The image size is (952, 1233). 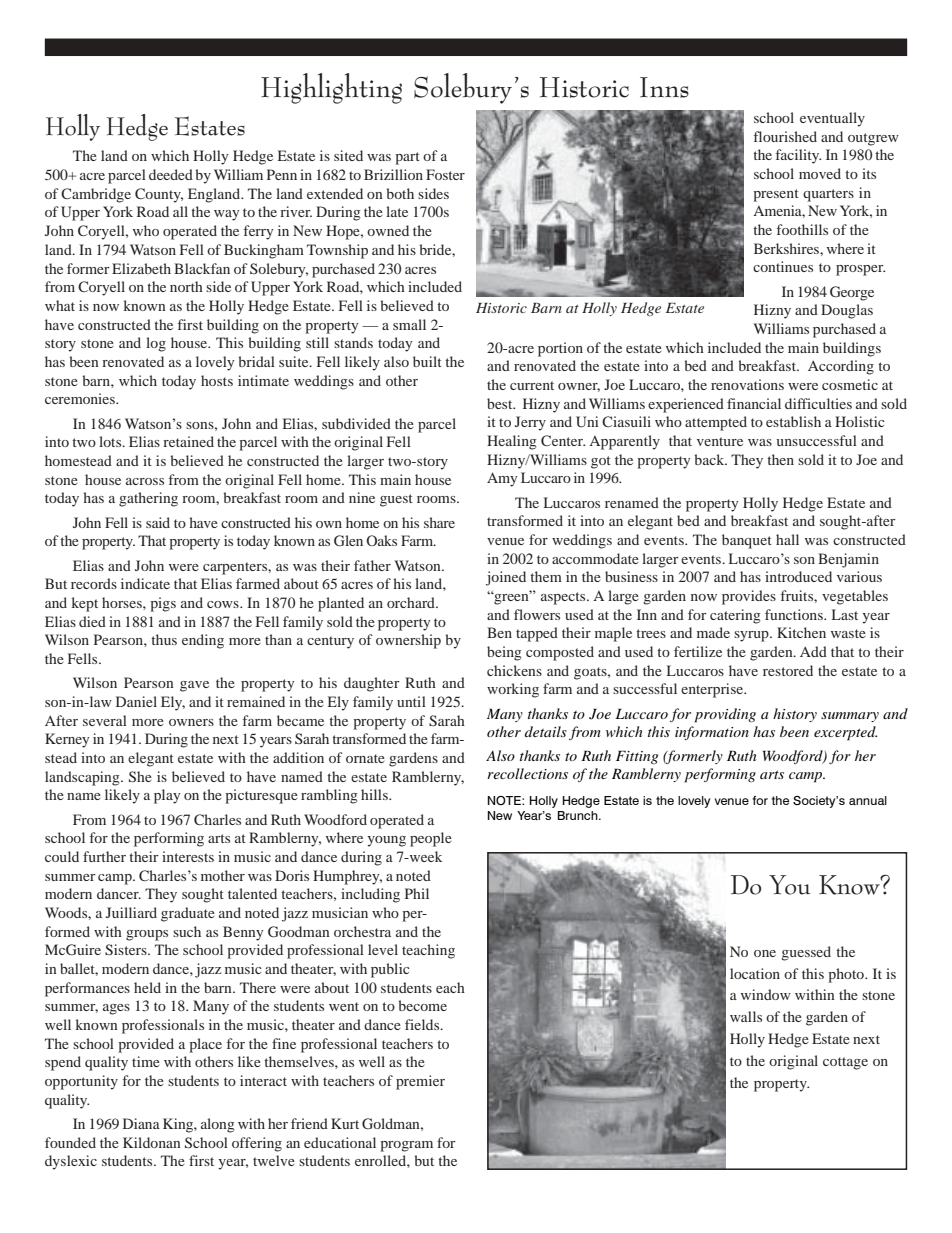 I want to click on Amy, so click(x=502, y=479).
